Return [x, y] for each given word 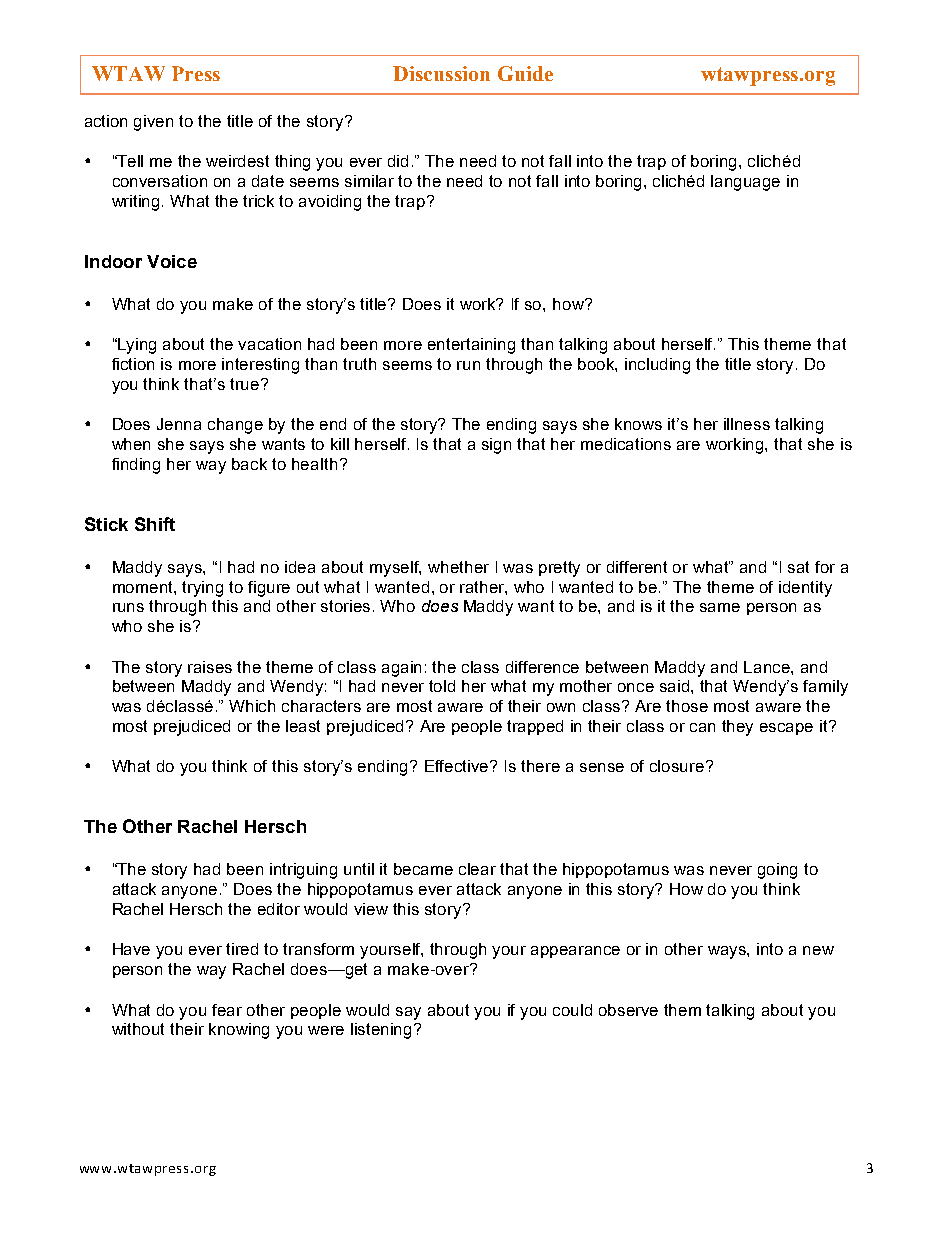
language [745, 183]
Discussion [441, 73]
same [720, 607]
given [153, 123]
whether [458, 567]
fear [227, 1010]
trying [202, 589]
